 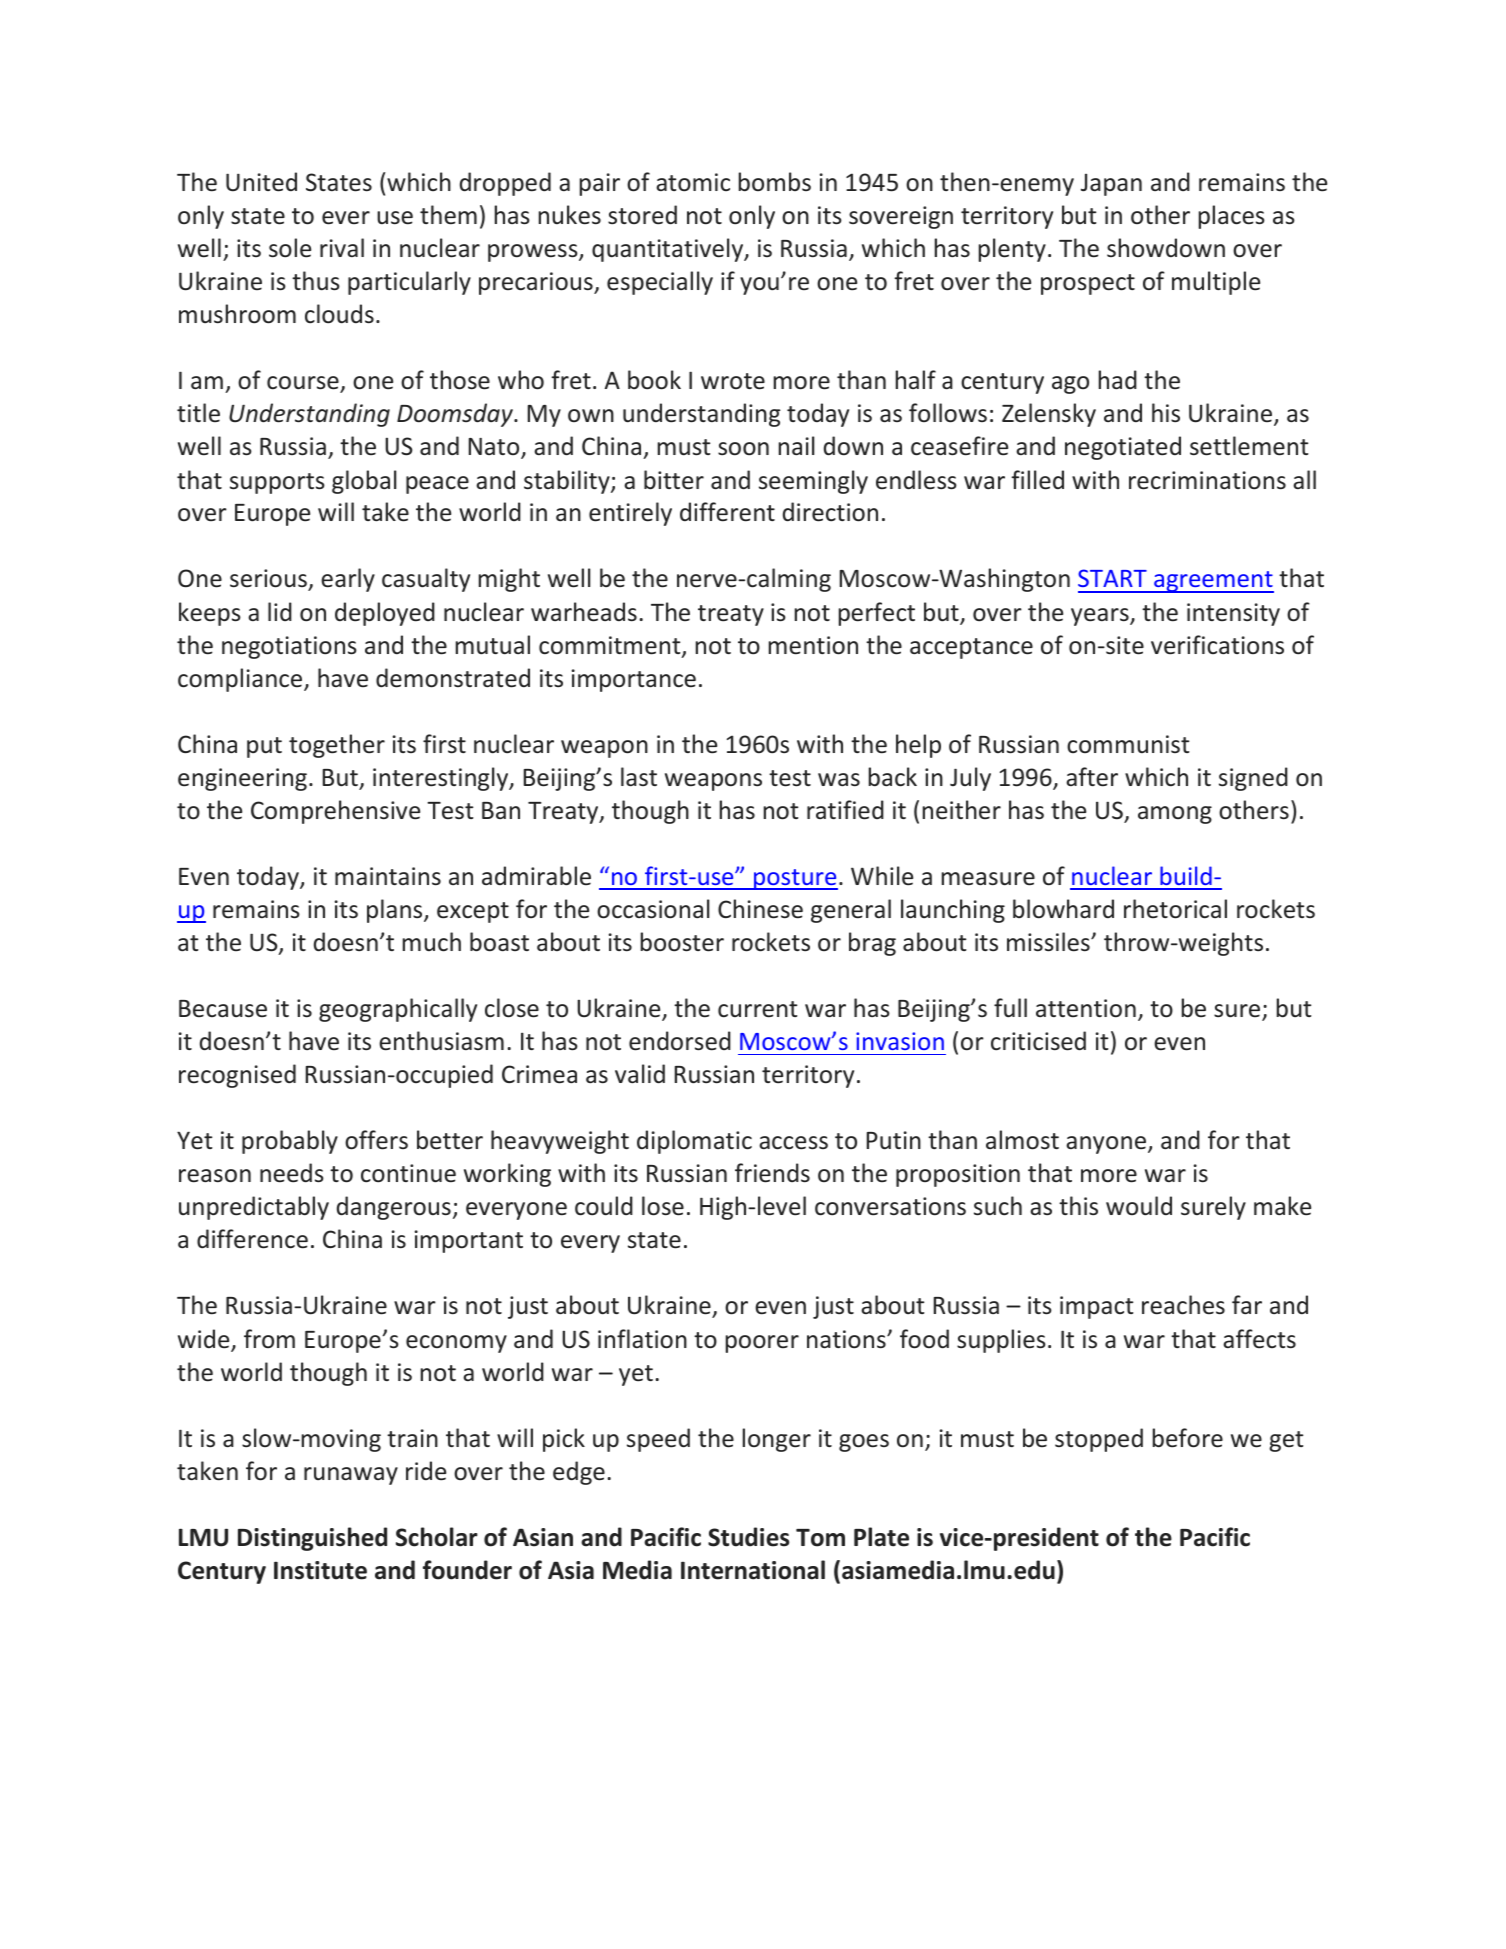 I want to click on mention, so click(x=813, y=645).
